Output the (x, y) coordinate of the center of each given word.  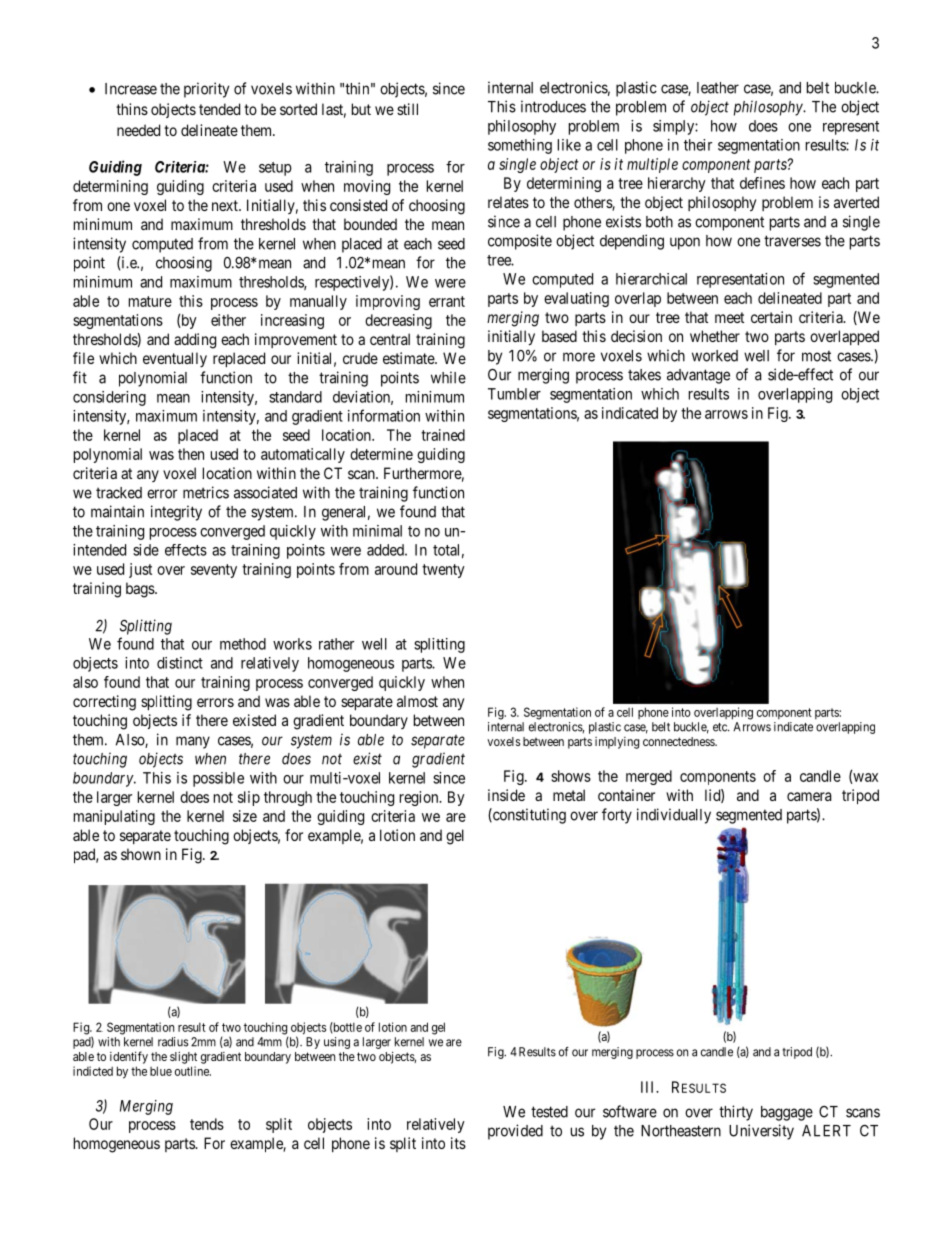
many (193, 742)
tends (207, 1124)
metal (569, 795)
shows (571, 776)
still (407, 109)
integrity (176, 513)
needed (138, 130)
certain (771, 317)
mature (150, 301)
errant (447, 301)
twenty (443, 571)
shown (141, 854)
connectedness (679, 741)
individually (674, 816)
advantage (698, 376)
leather (718, 88)
